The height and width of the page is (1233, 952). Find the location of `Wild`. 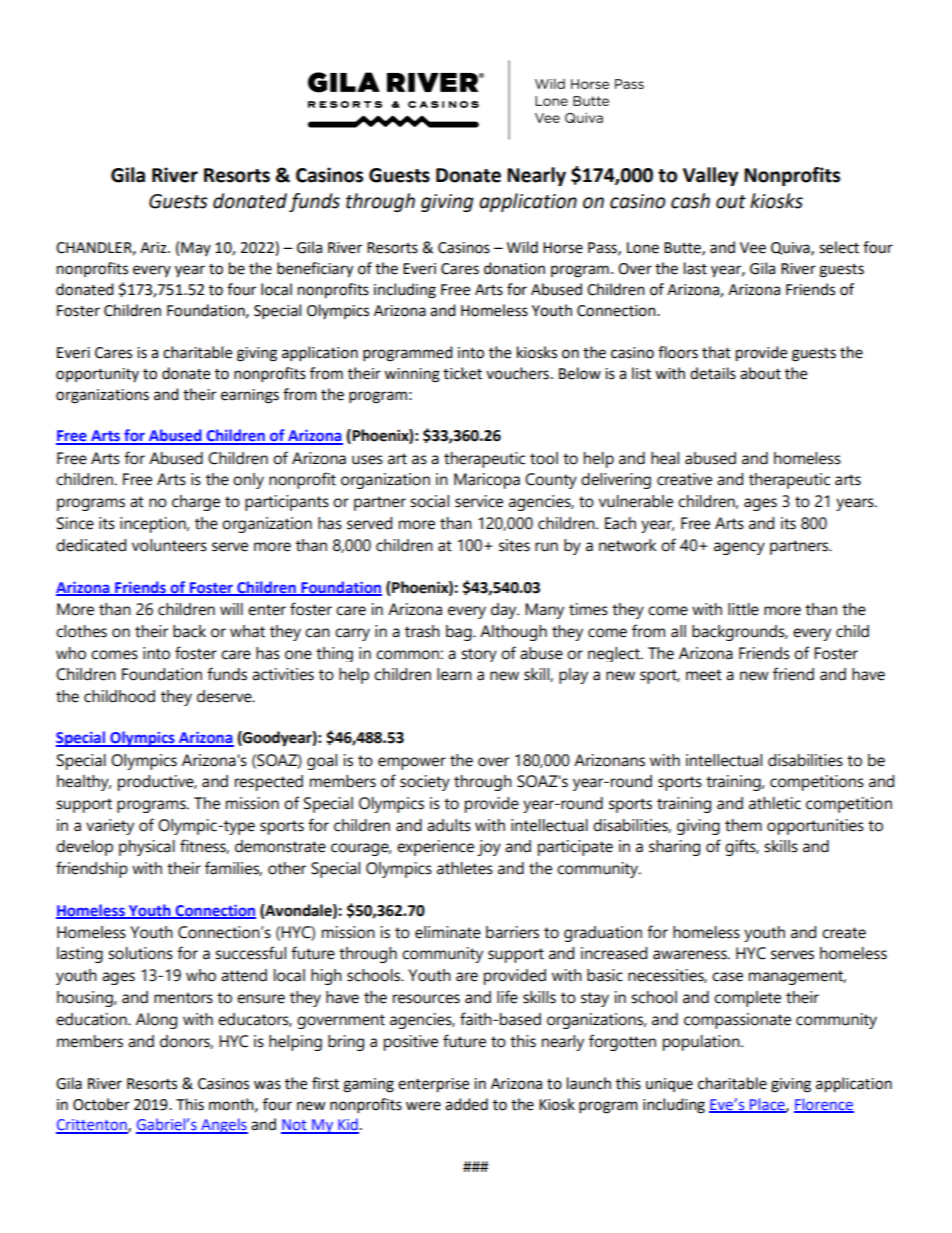

Wild is located at coordinates (522, 247).
